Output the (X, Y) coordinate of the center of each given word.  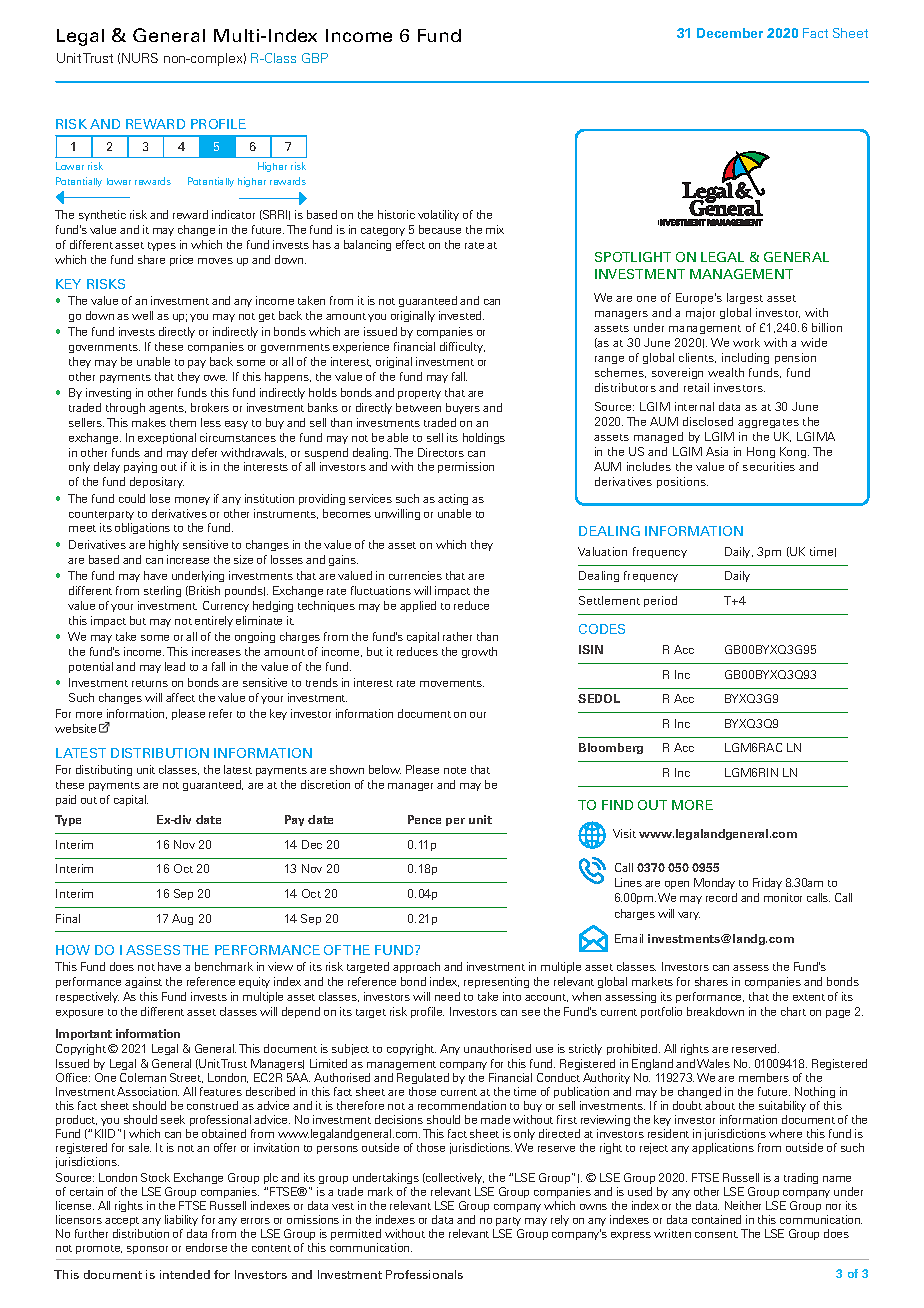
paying (140, 467)
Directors (441, 452)
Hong (761, 452)
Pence (424, 819)
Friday (767, 883)
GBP (315, 58)
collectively (454, 1178)
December (730, 33)
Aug (182, 919)
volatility (438, 215)
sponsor (147, 1250)
